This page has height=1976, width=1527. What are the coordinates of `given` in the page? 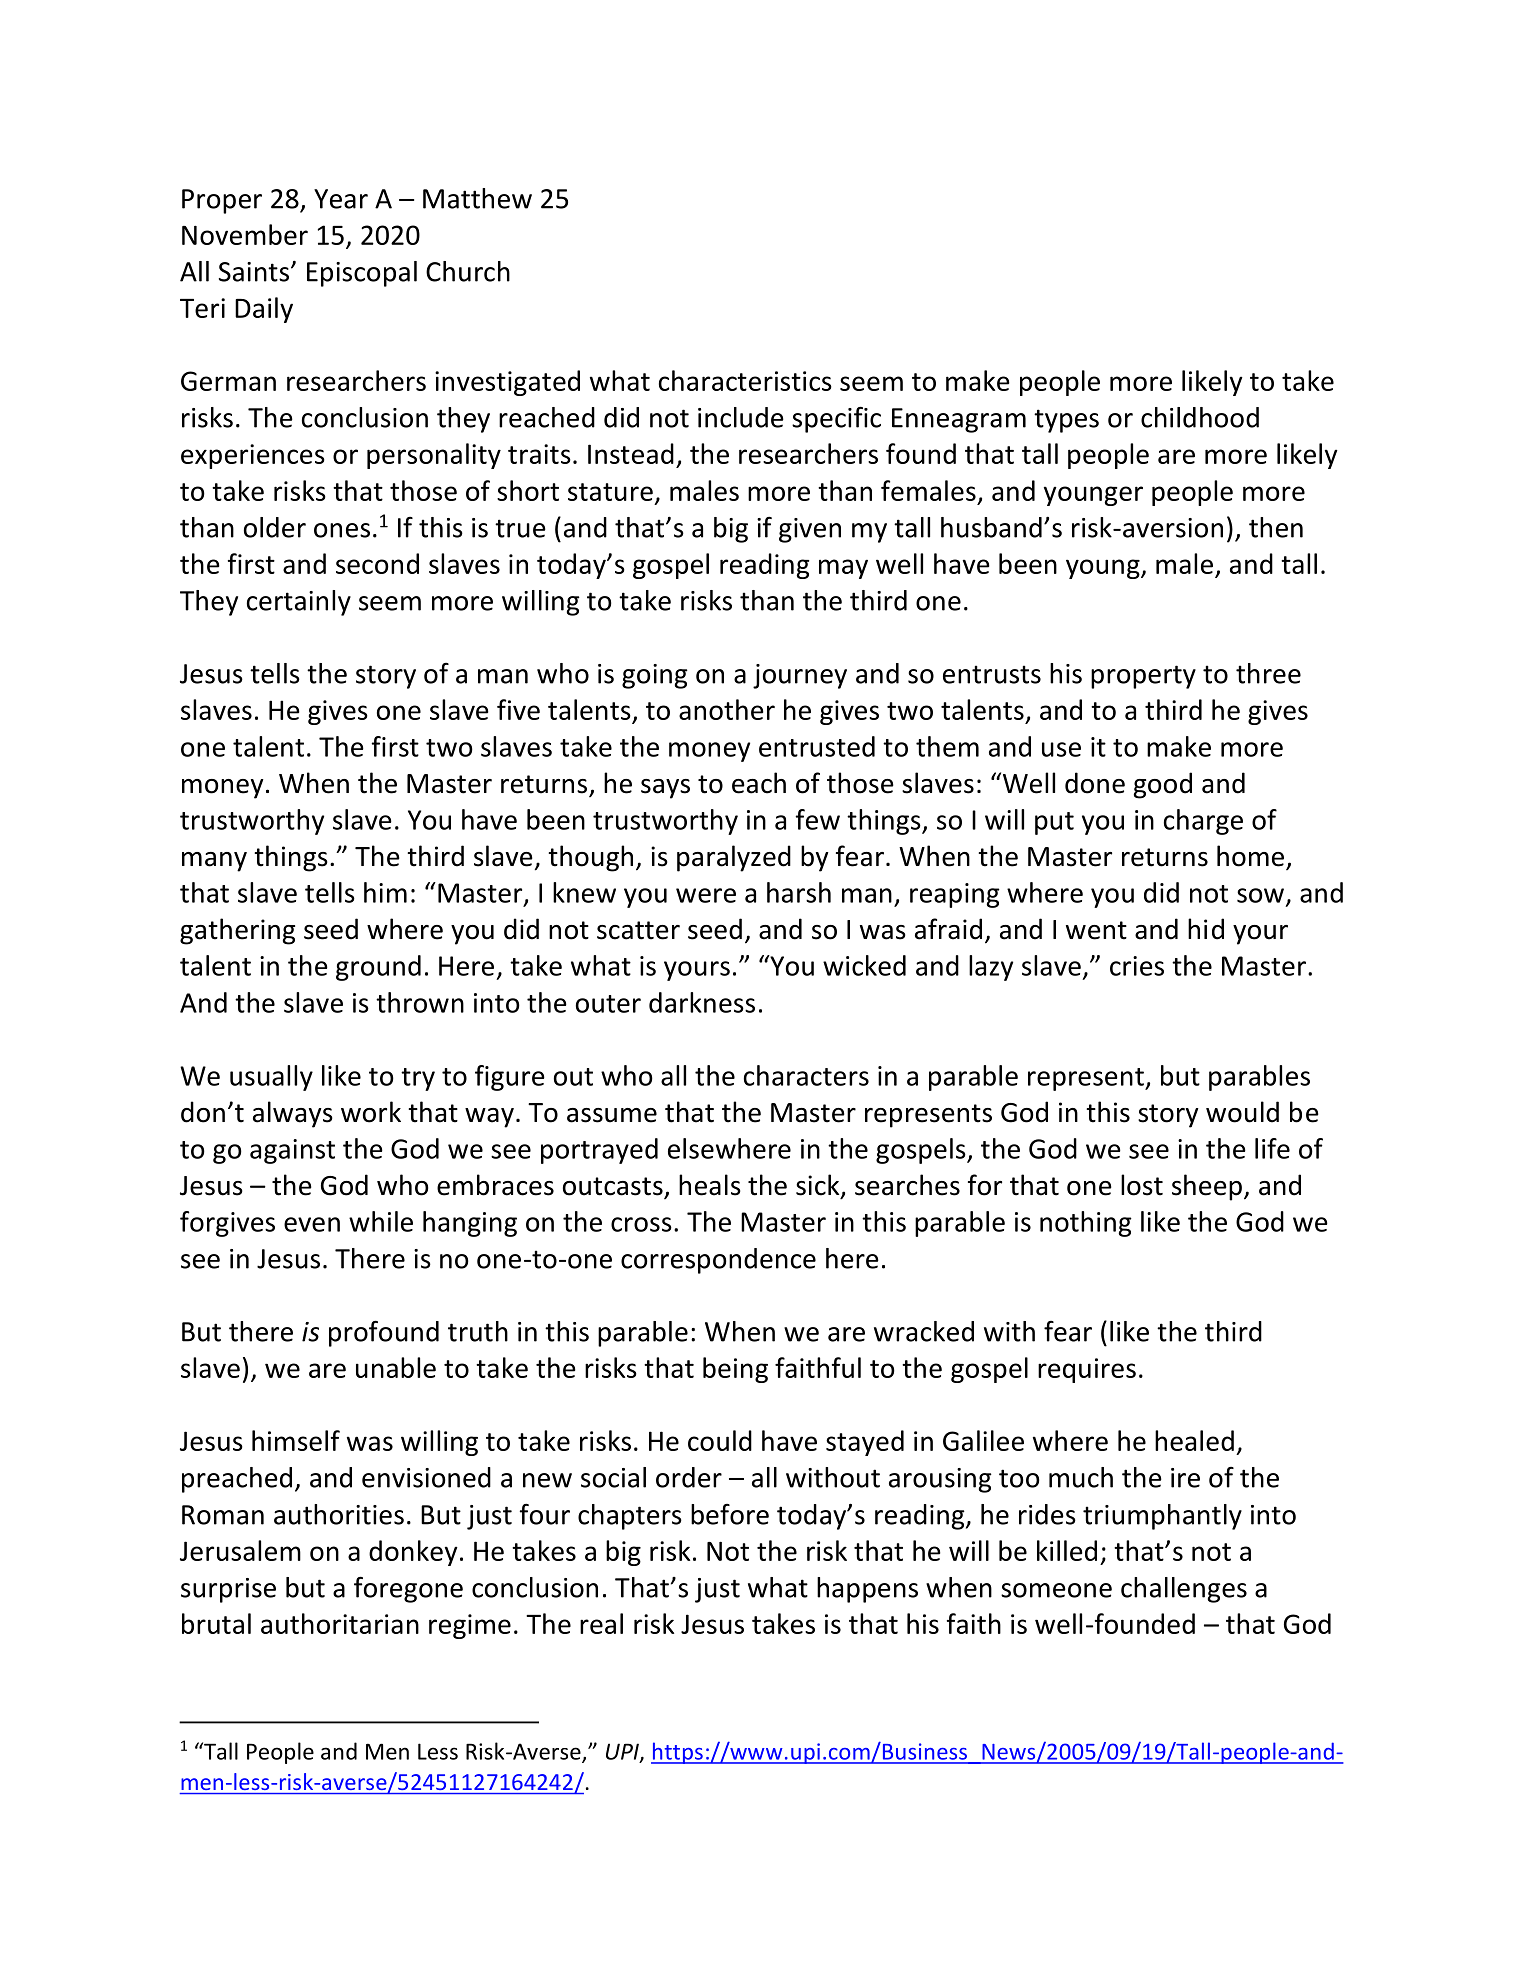 It's located at (810, 530).
